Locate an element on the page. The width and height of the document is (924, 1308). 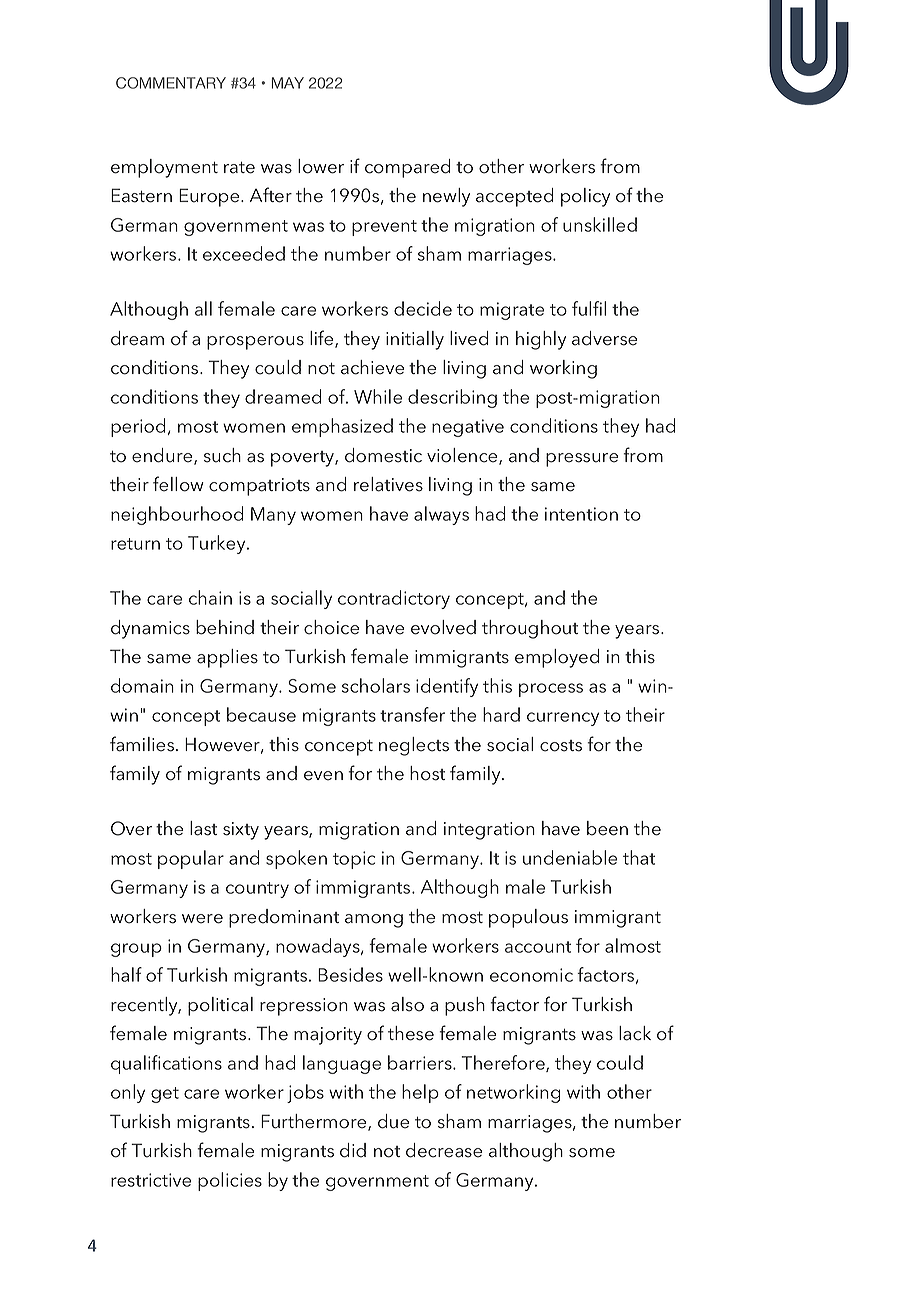
COMMENTARY is located at coordinates (171, 83).
